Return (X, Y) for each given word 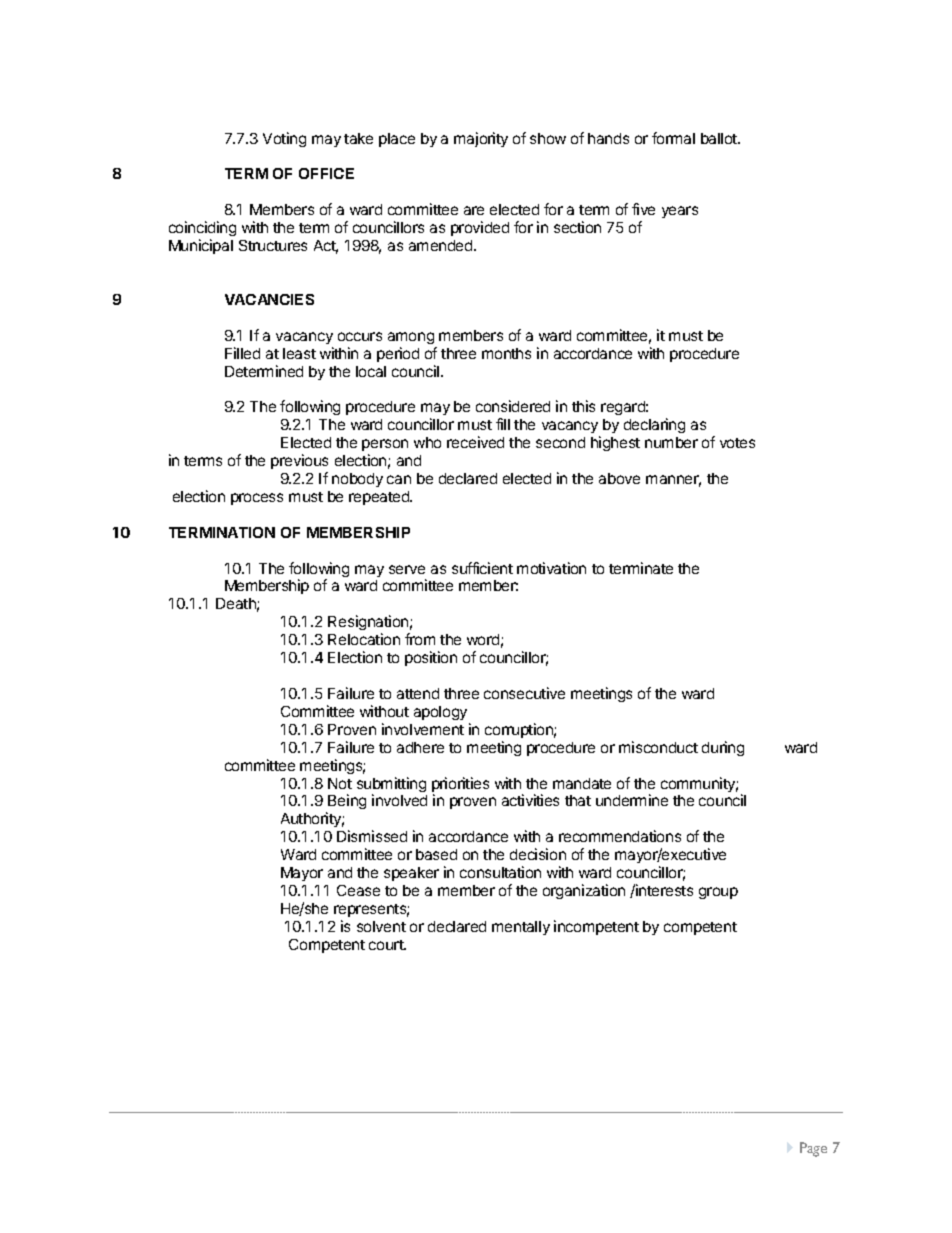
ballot (720, 138)
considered (513, 406)
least (299, 353)
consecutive (524, 693)
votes (737, 443)
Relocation (364, 639)
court (387, 945)
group (718, 893)
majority (481, 139)
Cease (358, 890)
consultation (500, 872)
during (723, 748)
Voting (284, 139)
